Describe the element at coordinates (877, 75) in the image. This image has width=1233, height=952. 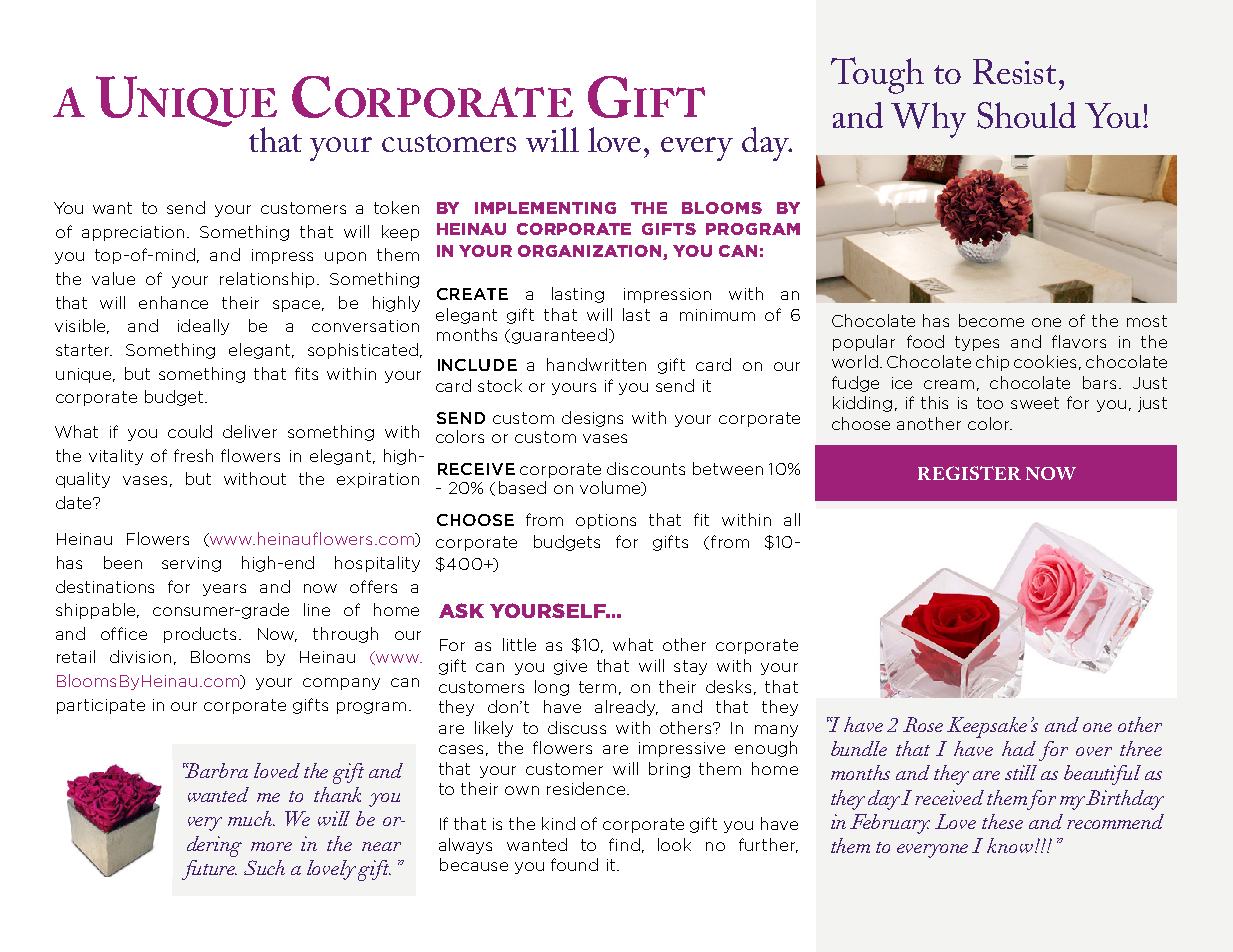
I see `Tough` at that location.
